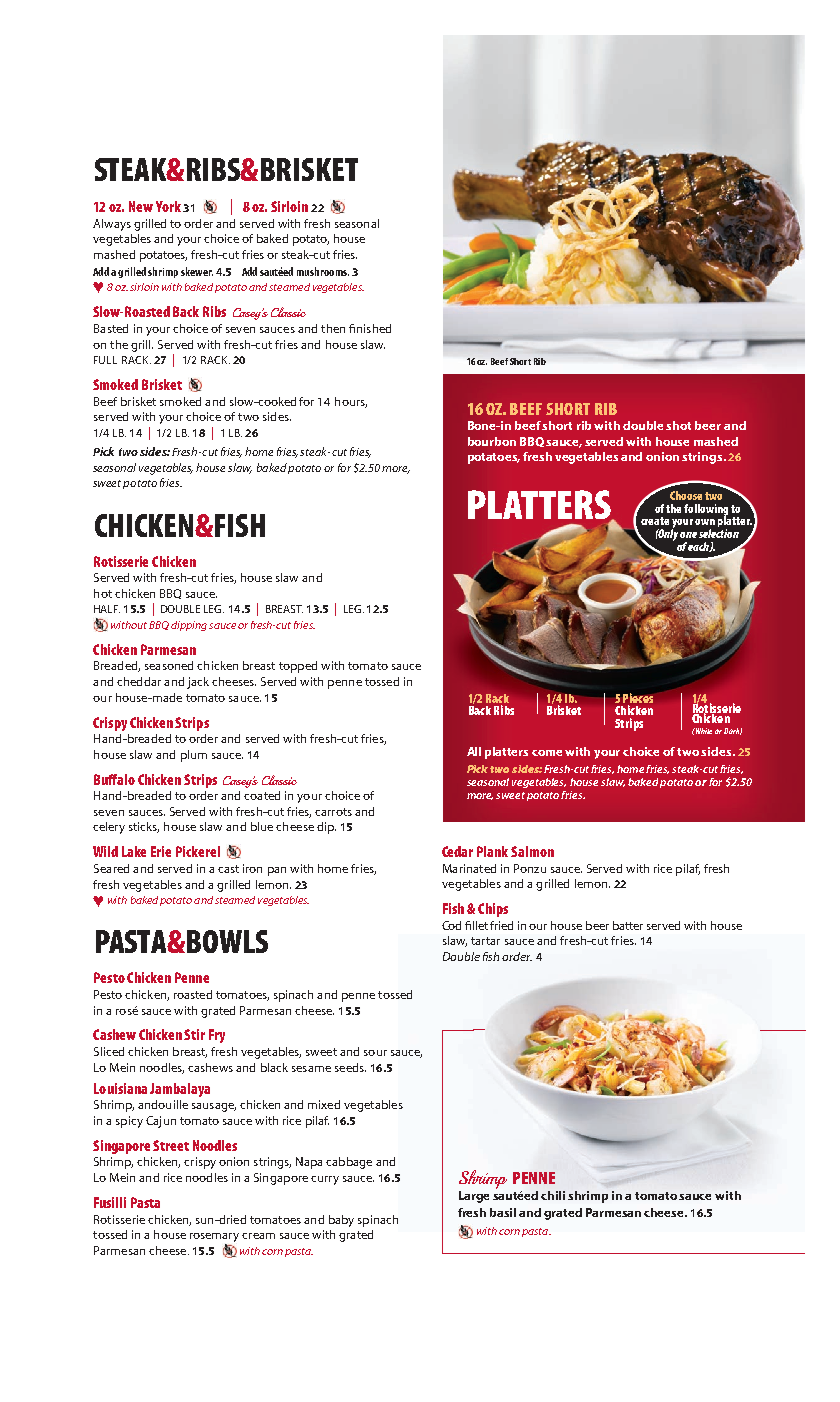 The width and height of the page is (840, 1402). Describe the element at coordinates (194, 756) in the page. I see `plum` at that location.
